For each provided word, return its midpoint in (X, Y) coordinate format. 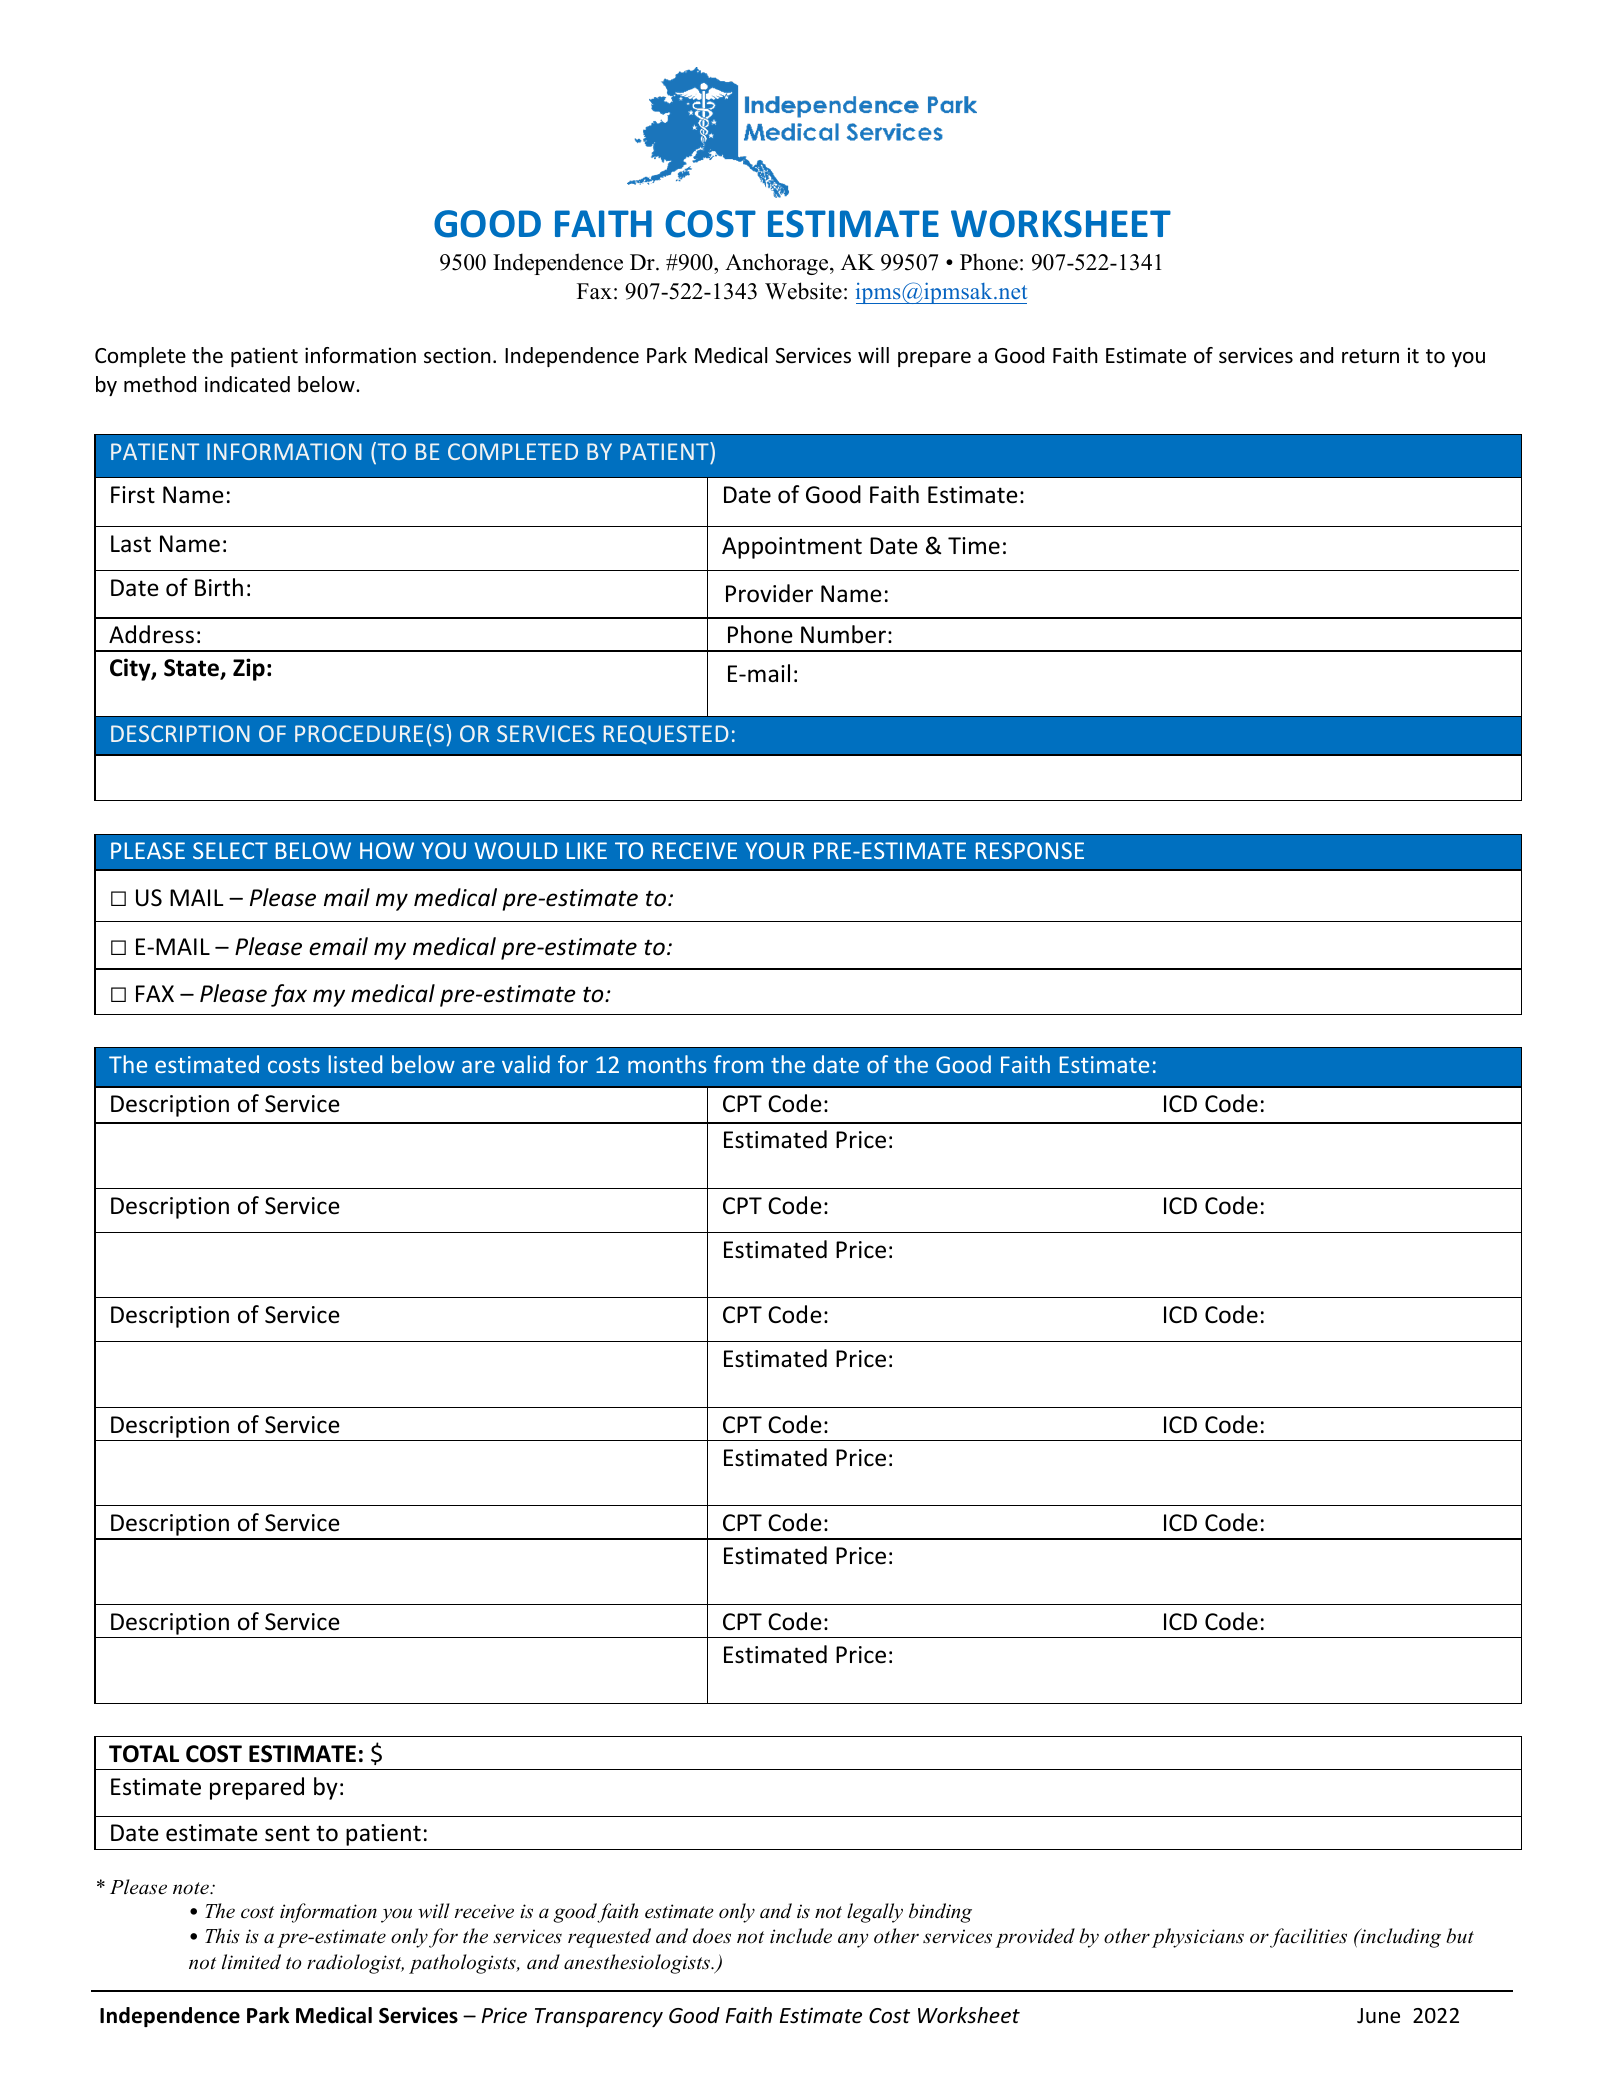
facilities (1308, 1938)
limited (251, 1961)
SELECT (230, 850)
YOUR (775, 850)
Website (803, 291)
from (738, 1064)
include (801, 1936)
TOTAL (144, 1754)
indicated (247, 384)
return (1370, 356)
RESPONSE (1030, 850)
